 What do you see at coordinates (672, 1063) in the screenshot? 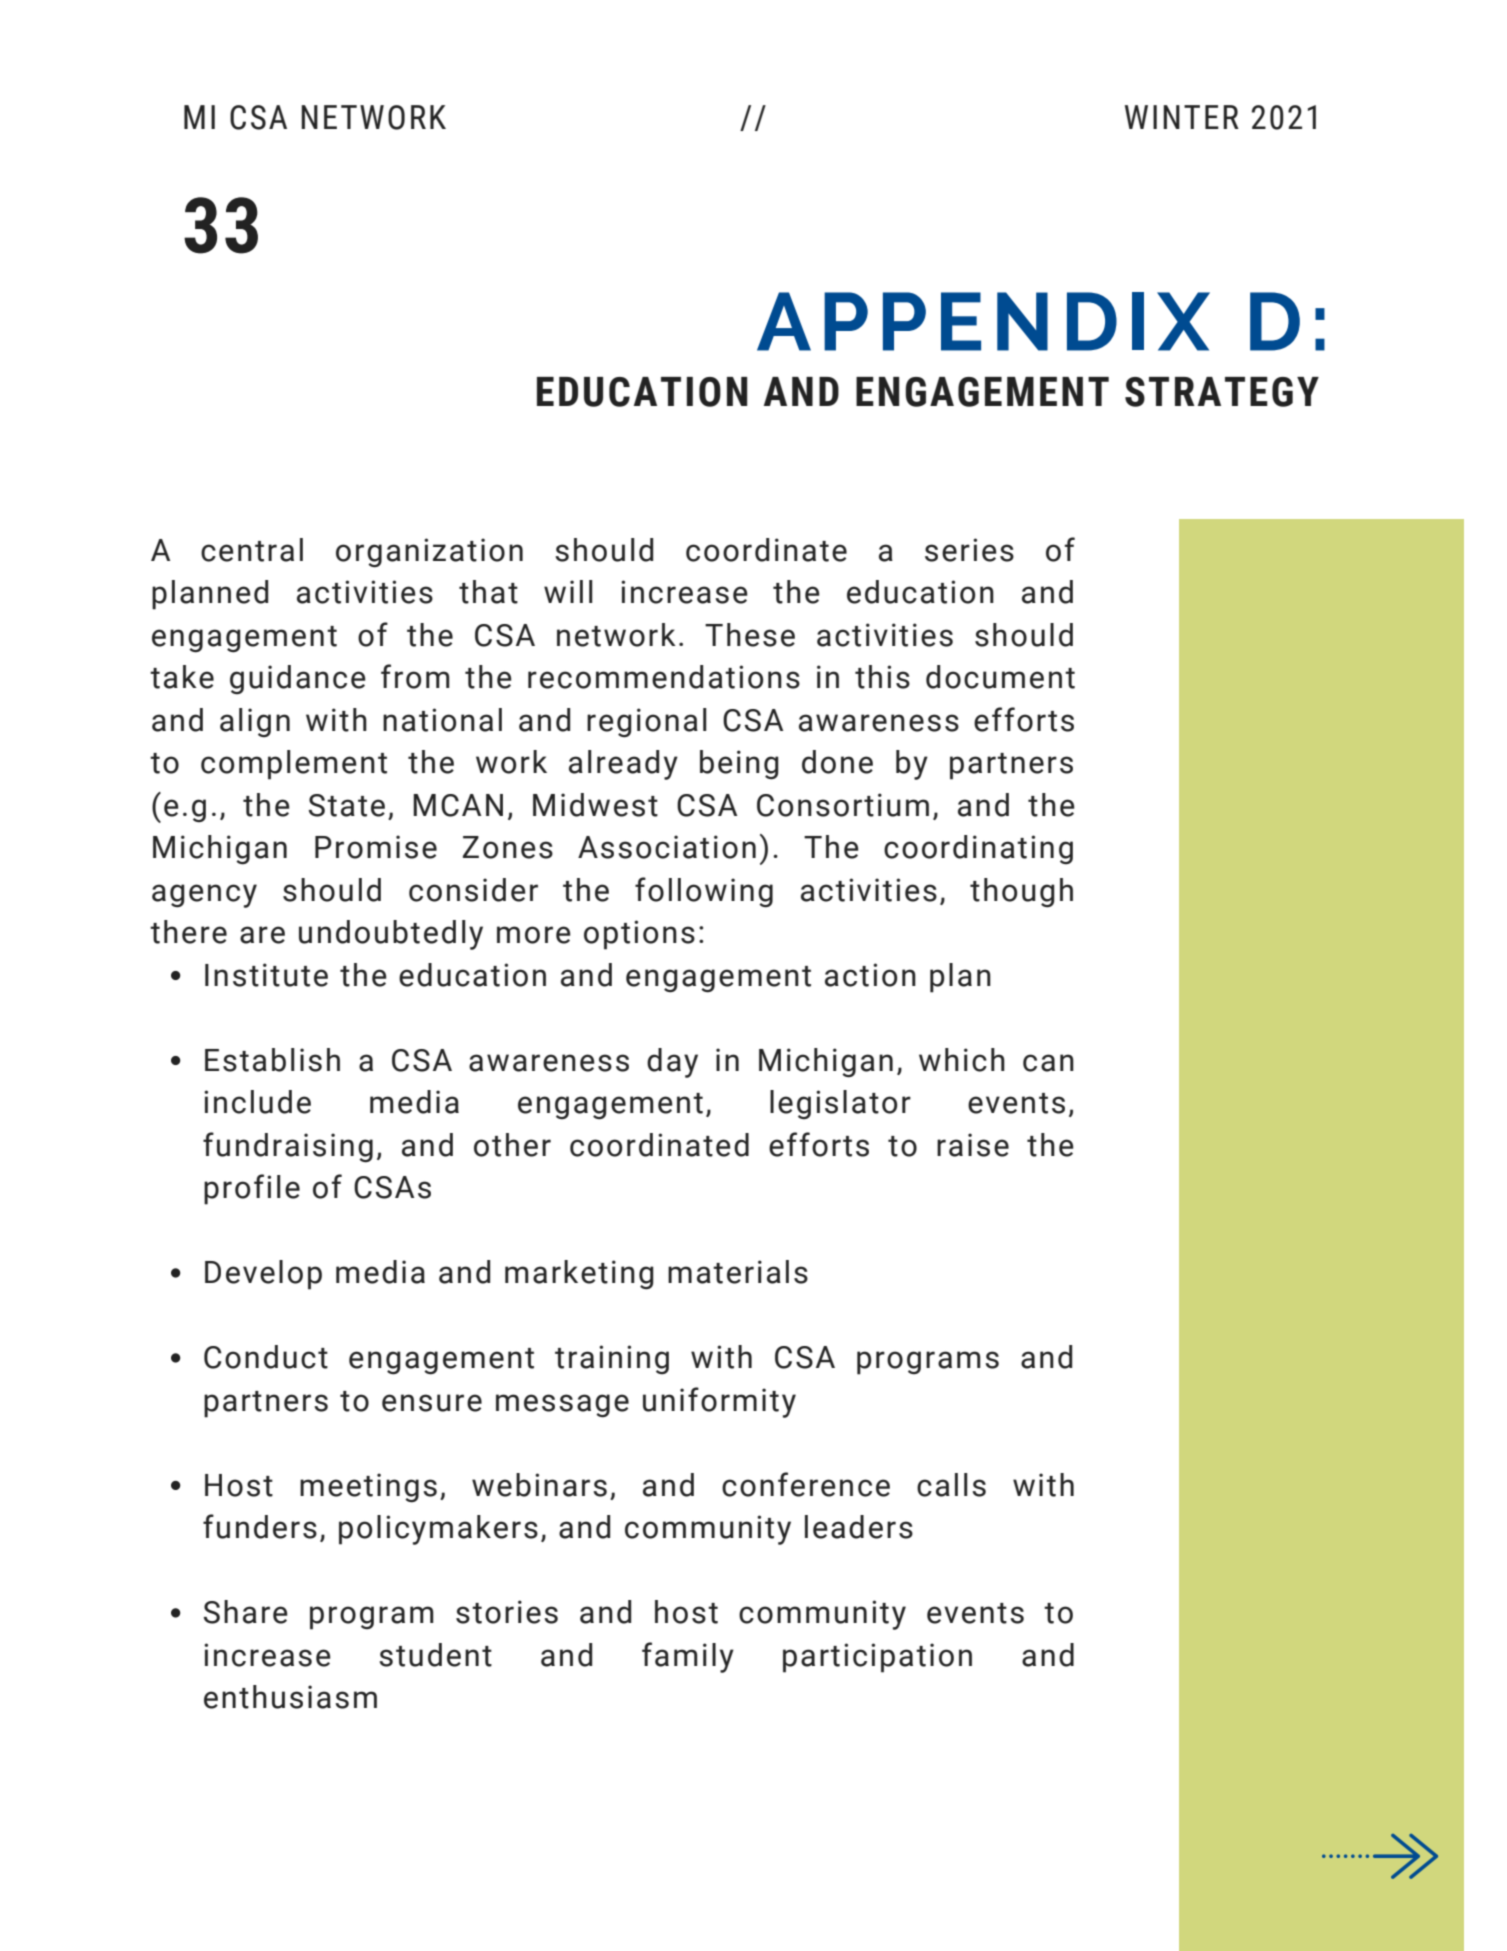
I see `day` at bounding box center [672, 1063].
